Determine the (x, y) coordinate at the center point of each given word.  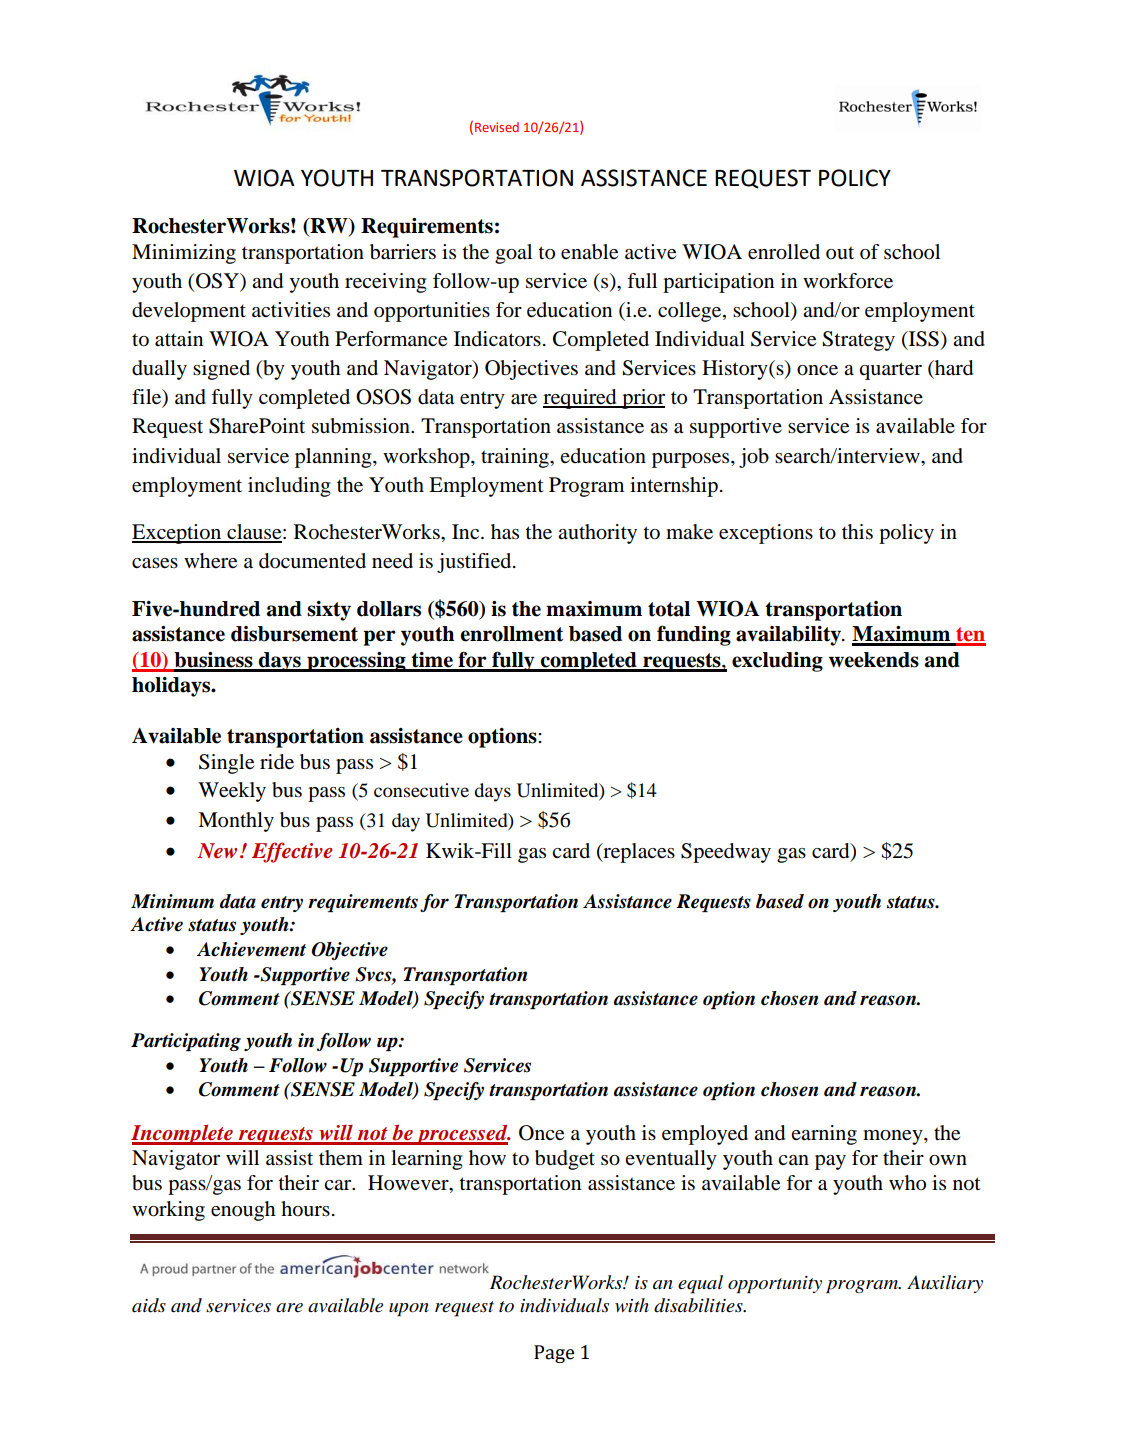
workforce (848, 281)
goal (513, 254)
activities (291, 310)
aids (149, 1305)
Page (554, 1354)
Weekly (232, 792)
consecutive (421, 790)
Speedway (726, 853)
